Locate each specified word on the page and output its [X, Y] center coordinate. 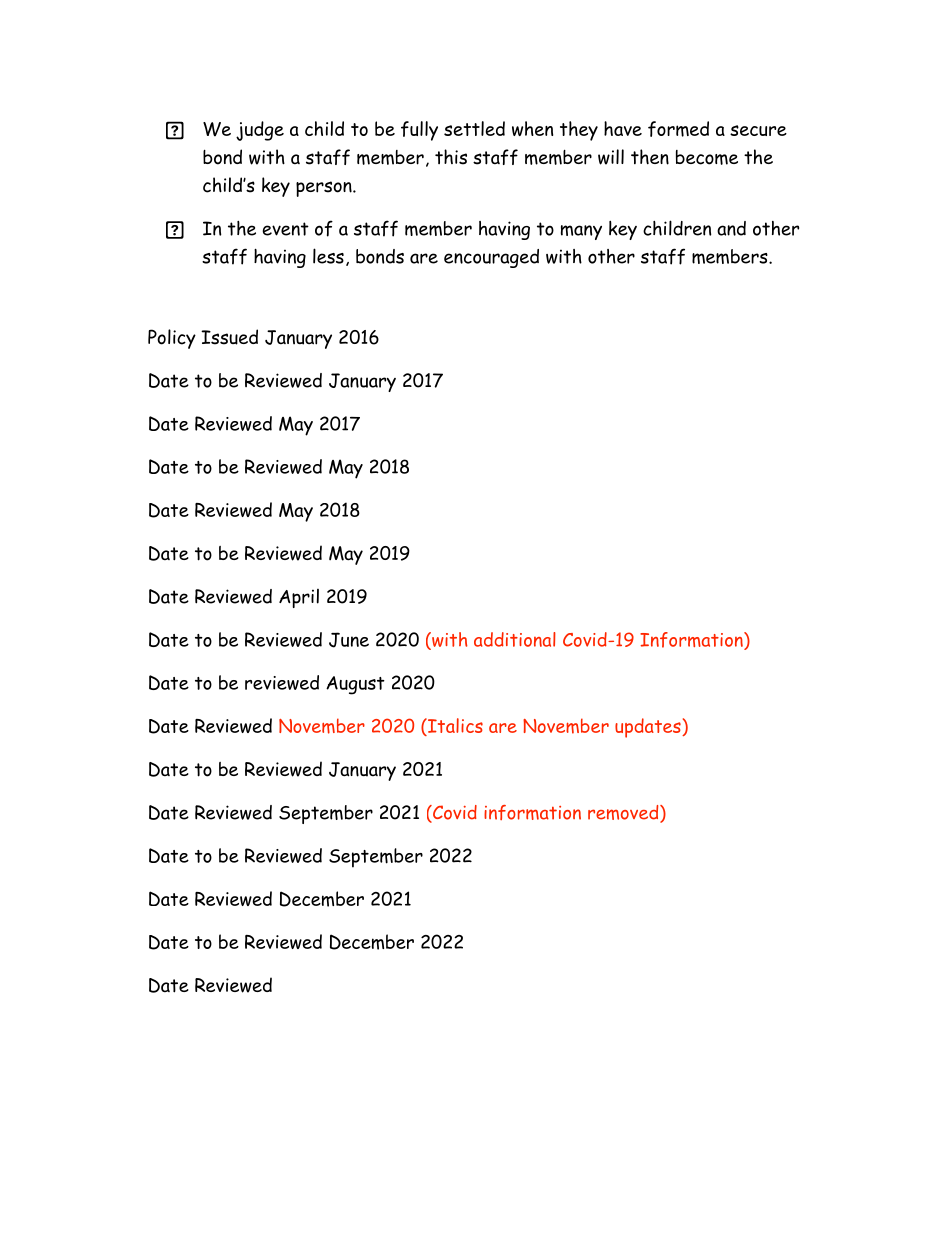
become [707, 157]
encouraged [491, 258]
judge [260, 131]
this [451, 157]
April [299, 598]
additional [515, 639]
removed [624, 814]
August [355, 685]
